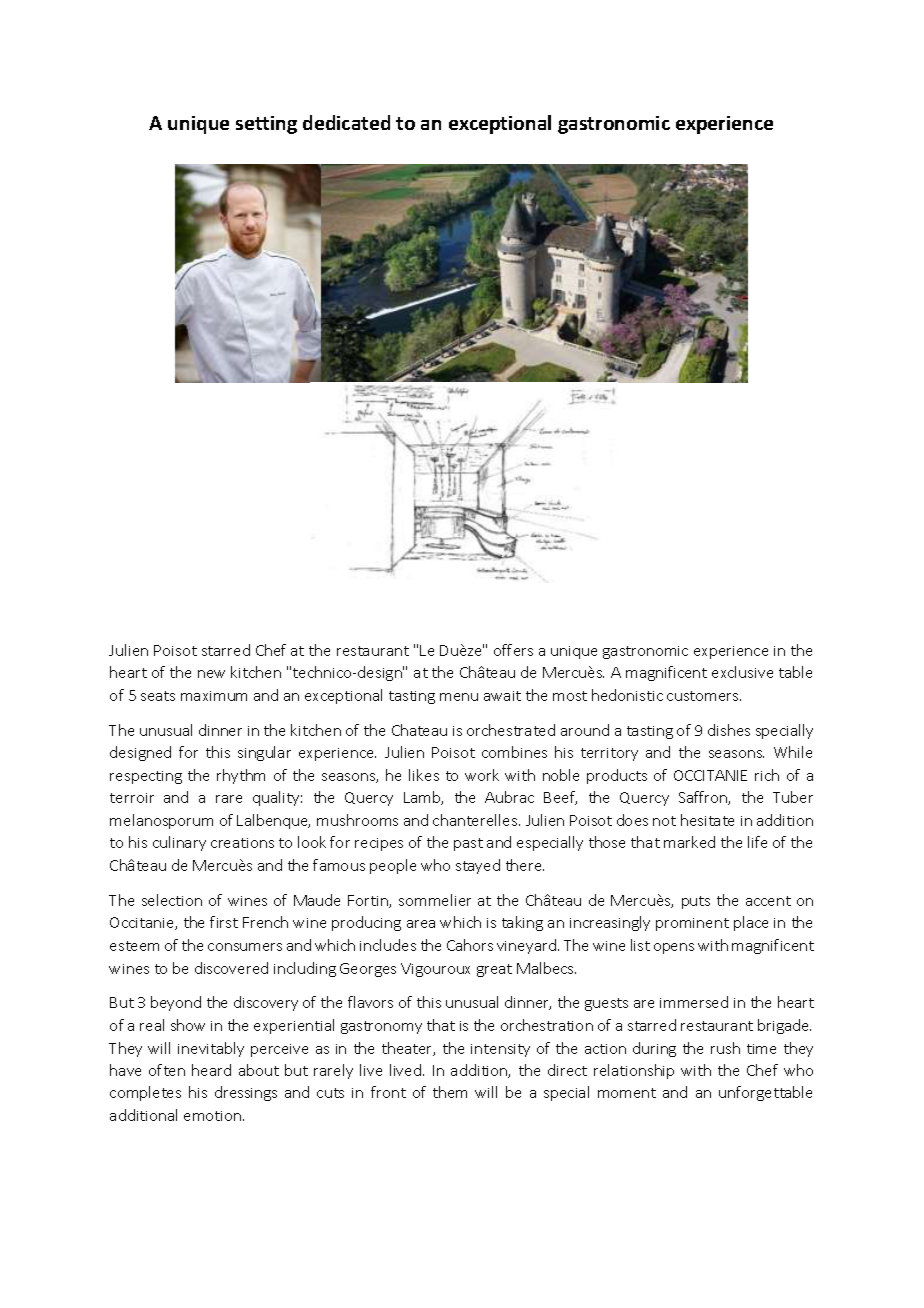  I want to click on setting, so click(266, 125).
